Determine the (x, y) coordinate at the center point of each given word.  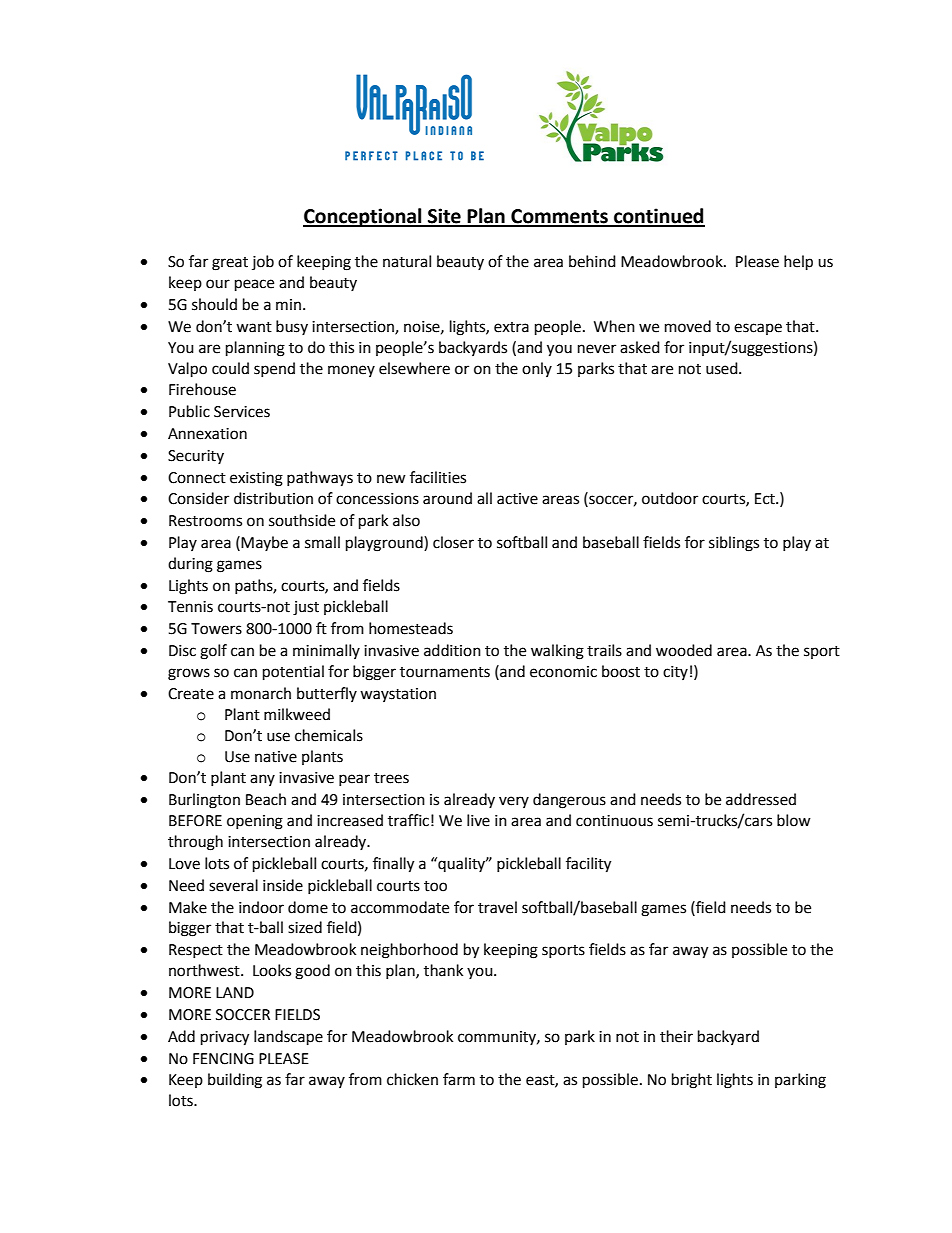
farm (459, 1079)
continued (658, 217)
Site (444, 217)
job (263, 262)
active (517, 499)
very (514, 802)
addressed (761, 799)
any (262, 780)
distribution (273, 498)
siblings (734, 544)
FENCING (223, 1059)
